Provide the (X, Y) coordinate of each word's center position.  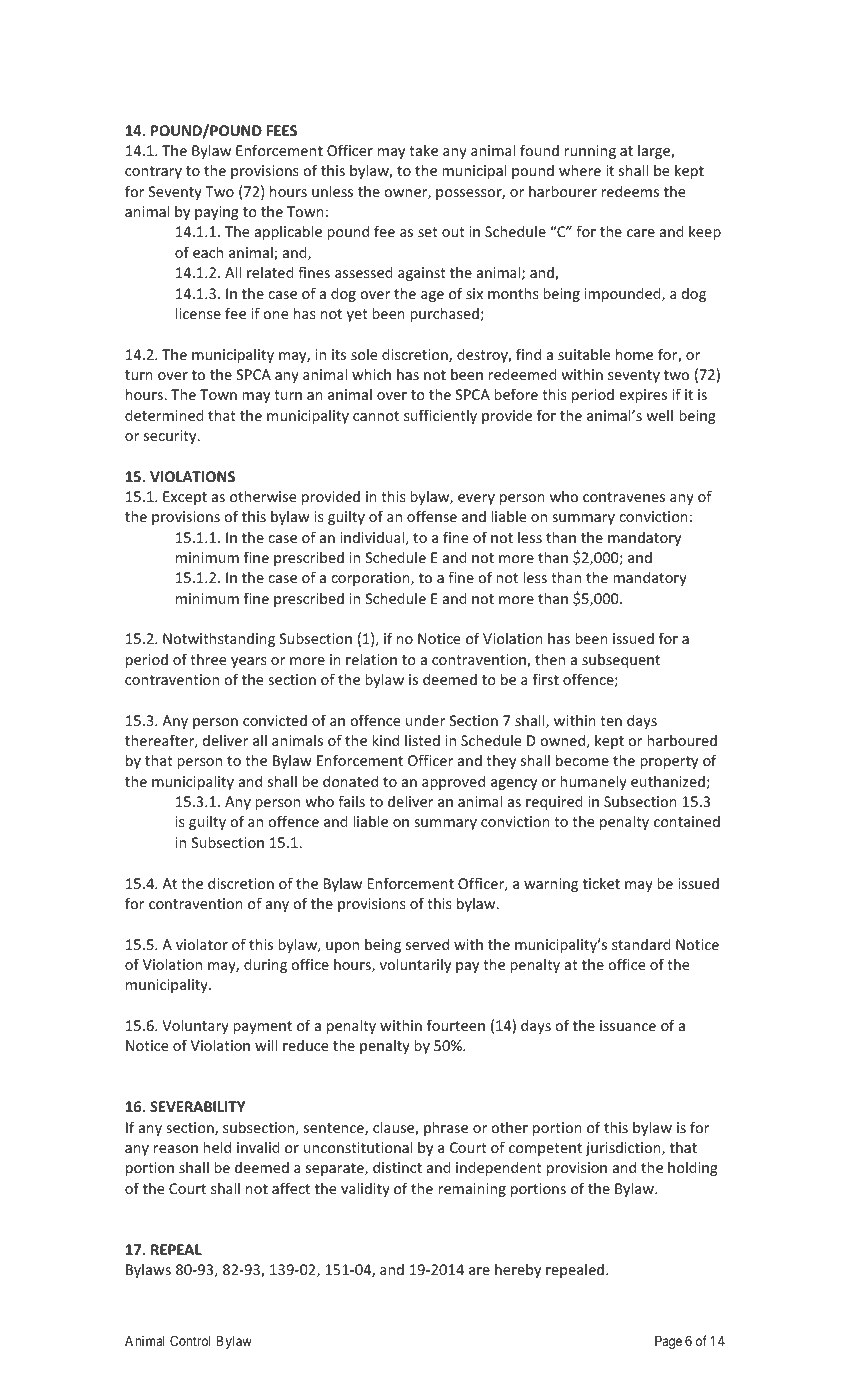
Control (190, 1341)
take (423, 150)
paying (217, 213)
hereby (518, 1270)
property (669, 762)
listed (422, 740)
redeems (630, 191)
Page (668, 1342)
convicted (275, 720)
